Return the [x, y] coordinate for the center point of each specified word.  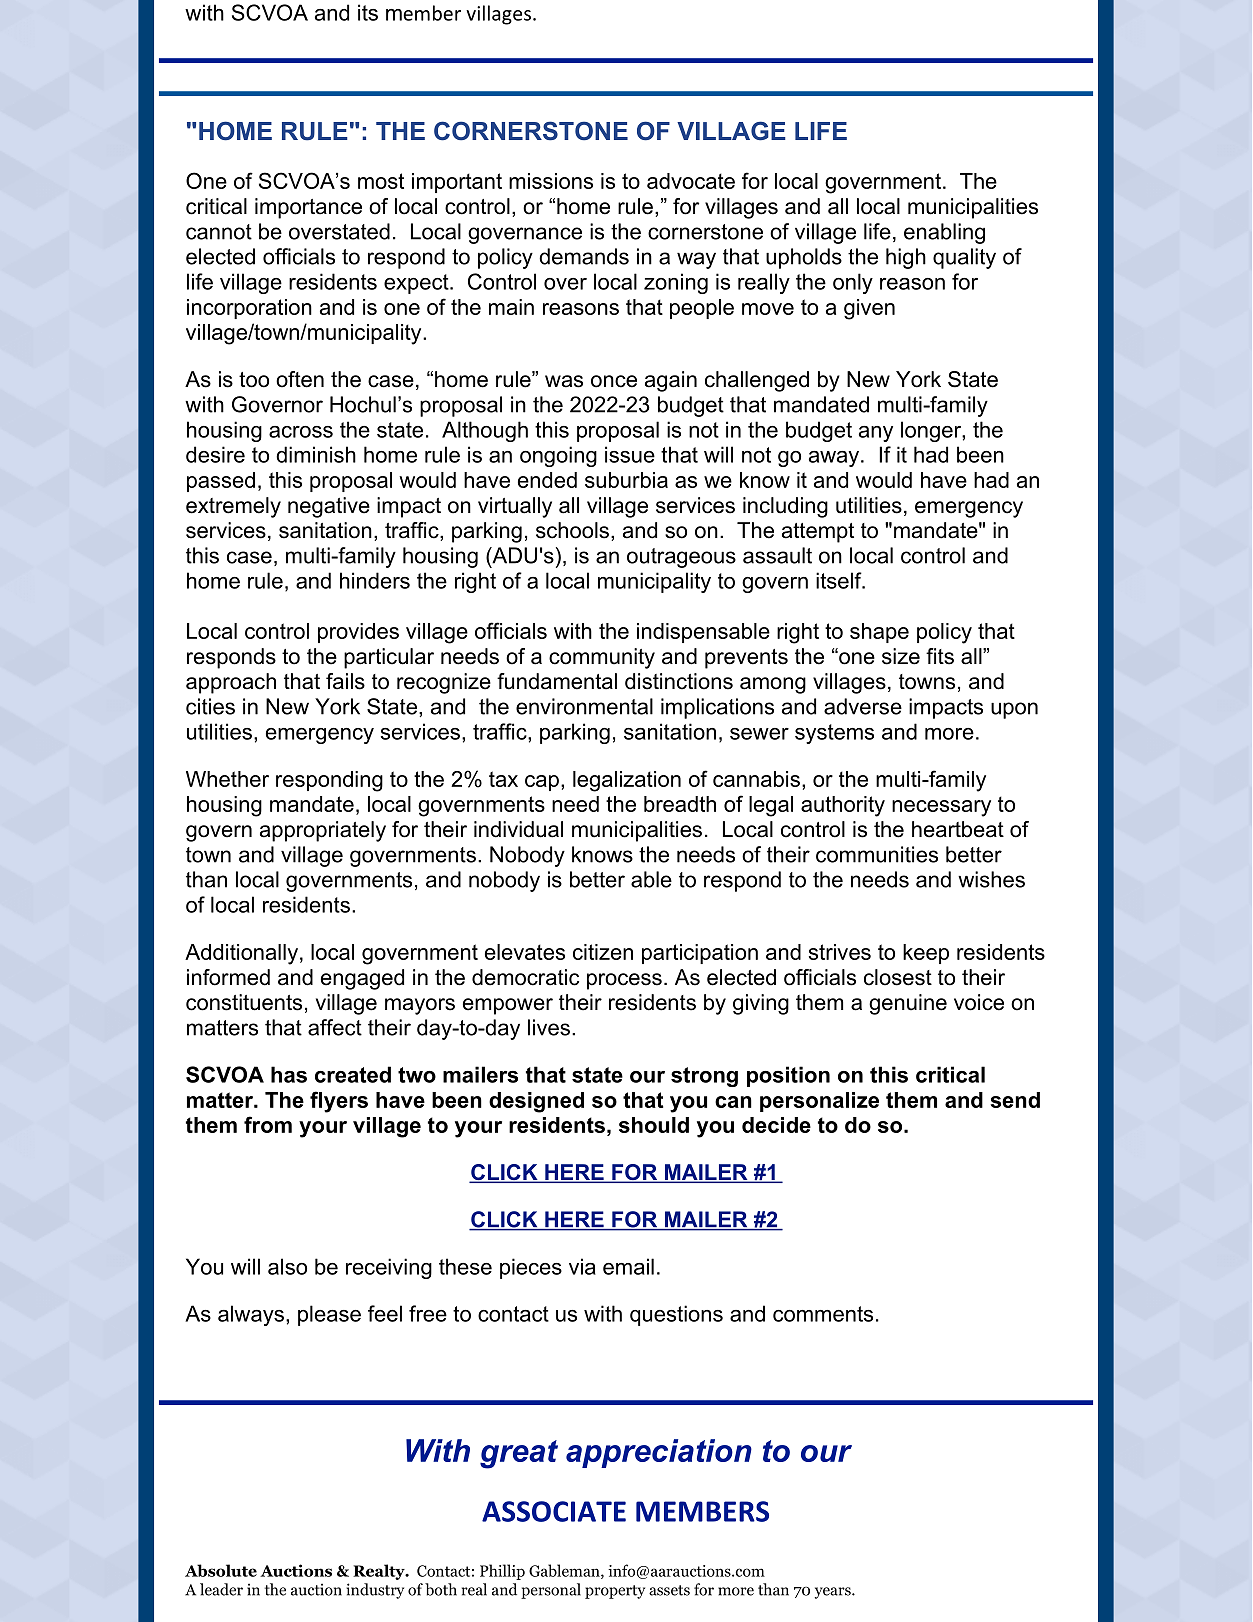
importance [308, 208]
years [834, 1593]
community [602, 658]
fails [345, 681]
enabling [944, 233]
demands [584, 256]
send [1015, 1100]
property [615, 1592]
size [901, 656]
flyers [339, 1102]
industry [375, 1591]
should [654, 1125]
